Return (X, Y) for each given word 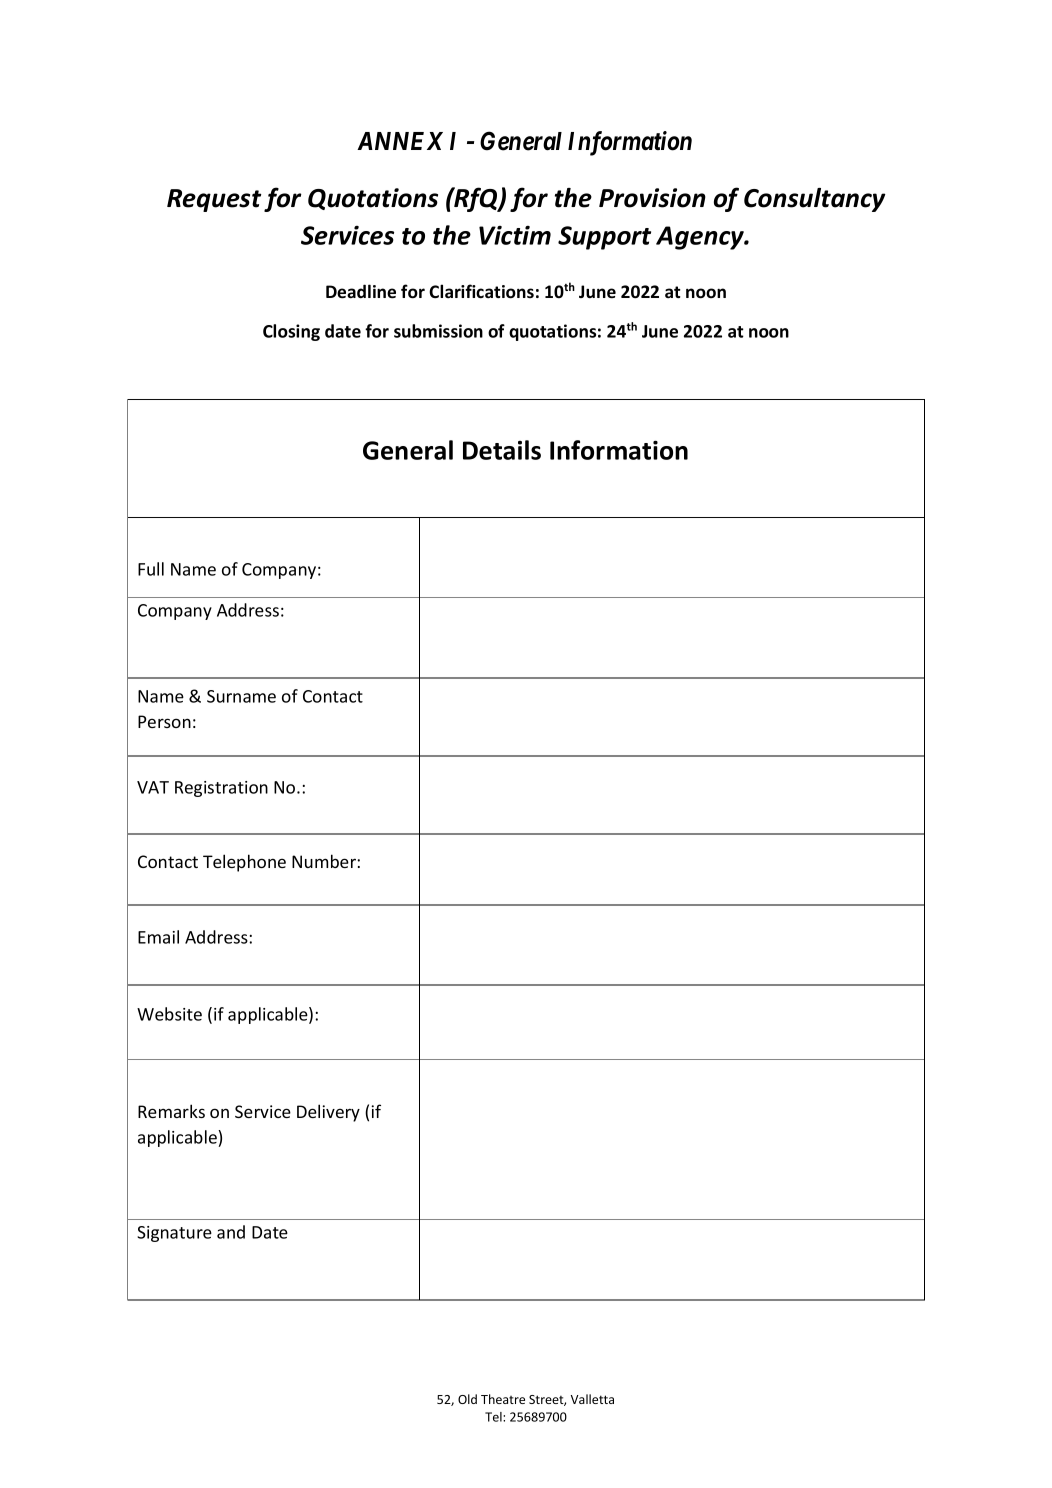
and (231, 1232)
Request (214, 200)
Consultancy (815, 200)
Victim (515, 235)
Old (467, 1399)
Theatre (503, 1399)
